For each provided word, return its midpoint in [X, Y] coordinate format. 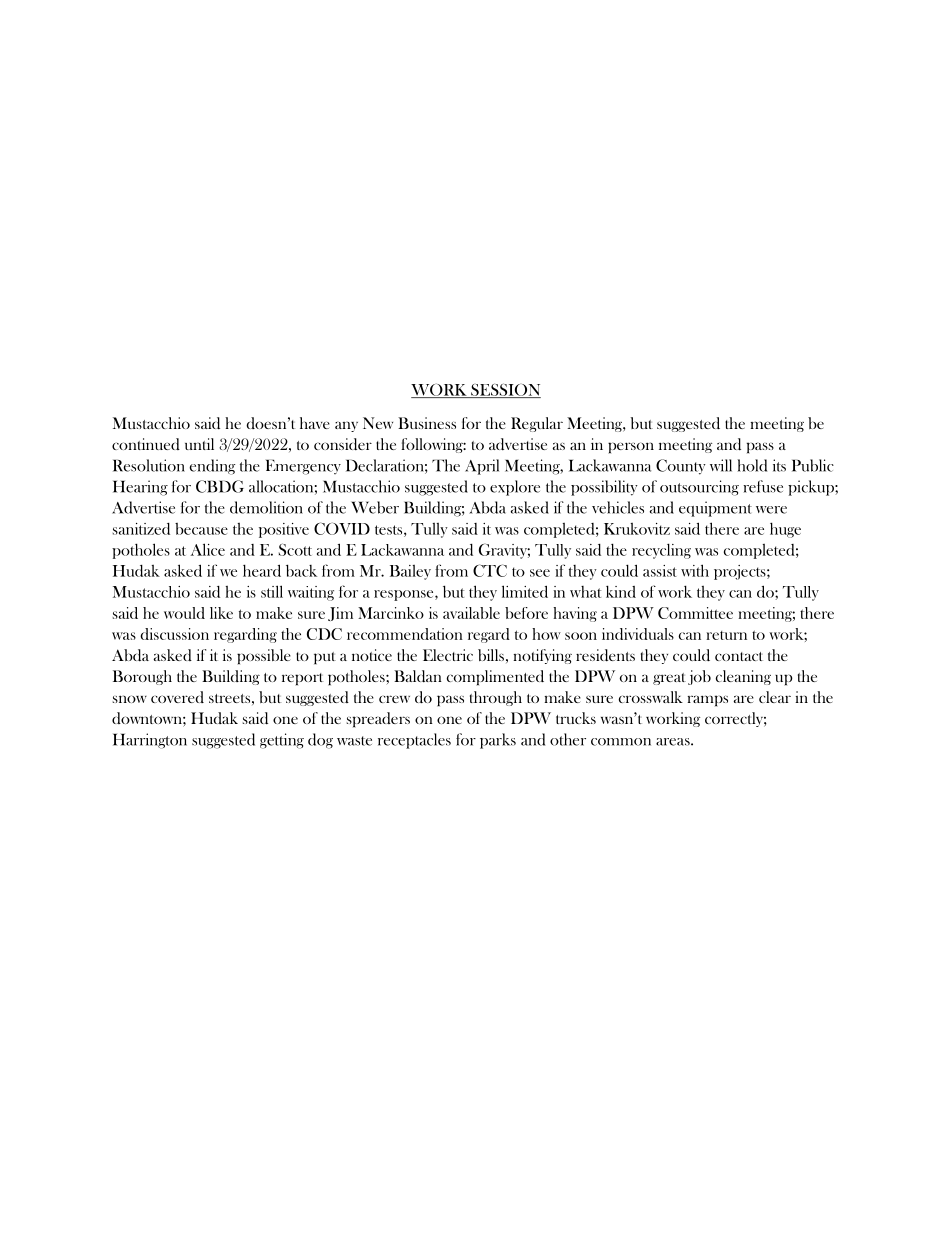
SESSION [505, 390]
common [621, 742]
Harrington [150, 741]
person [631, 448]
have [315, 423]
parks [498, 741]
